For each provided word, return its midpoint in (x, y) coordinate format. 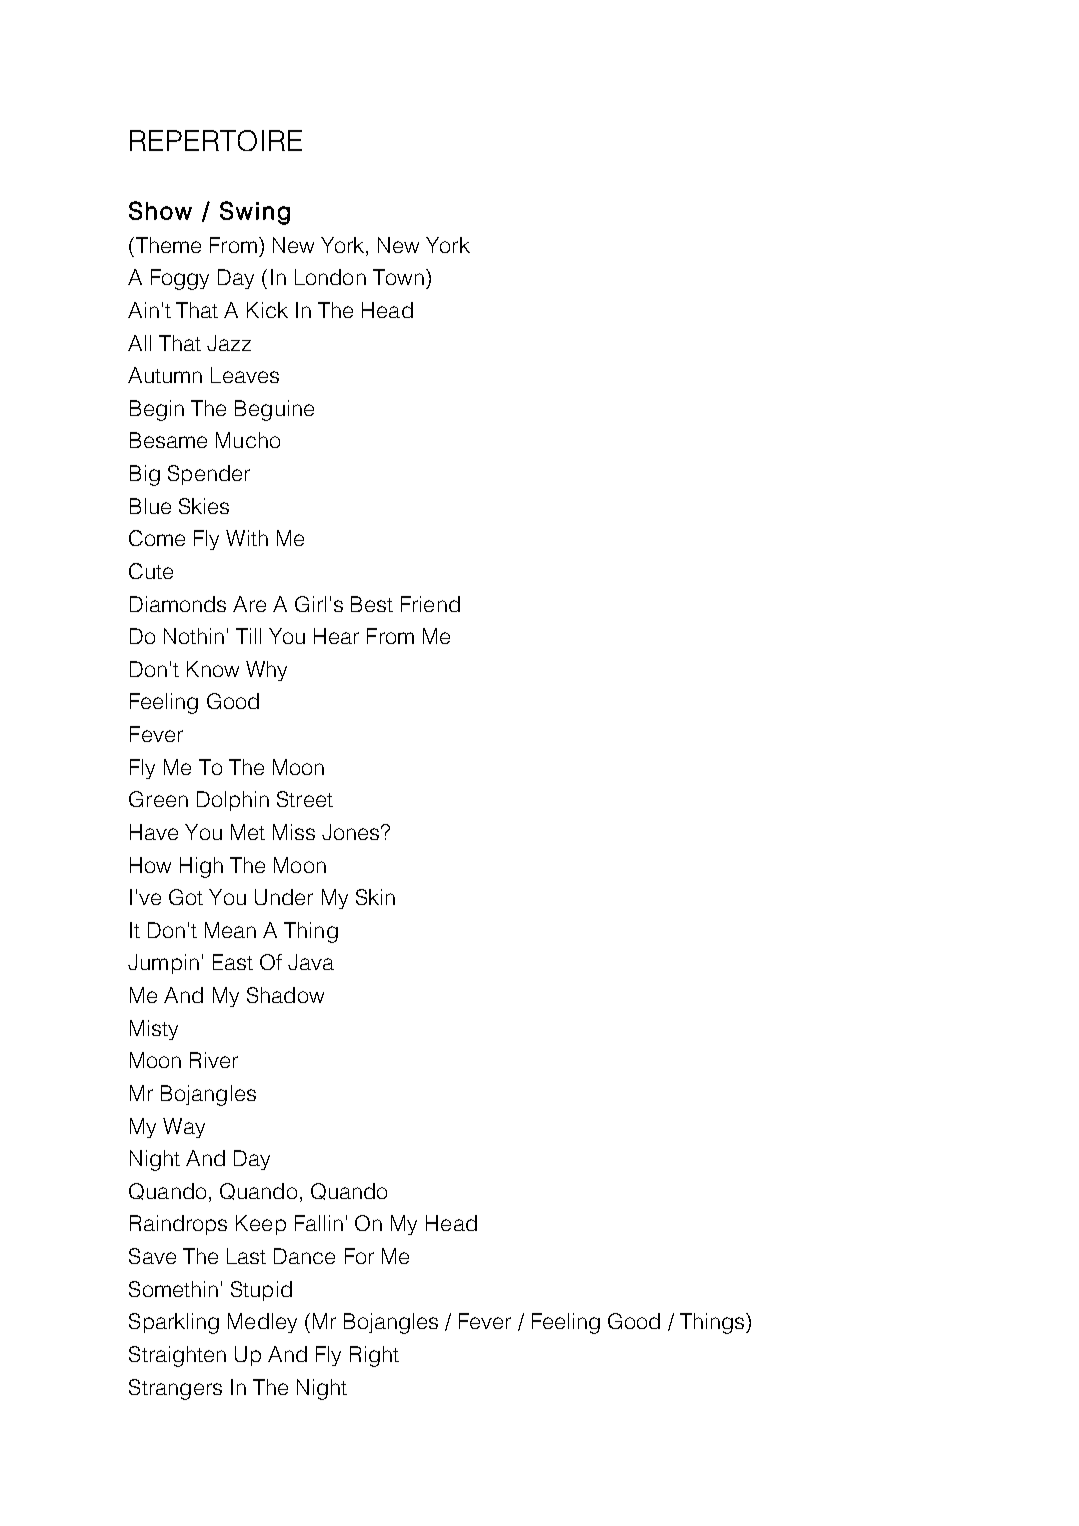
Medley (262, 1323)
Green (158, 799)
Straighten (177, 1356)
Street (305, 799)
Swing (255, 213)
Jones (350, 832)
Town (398, 277)
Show (160, 210)
